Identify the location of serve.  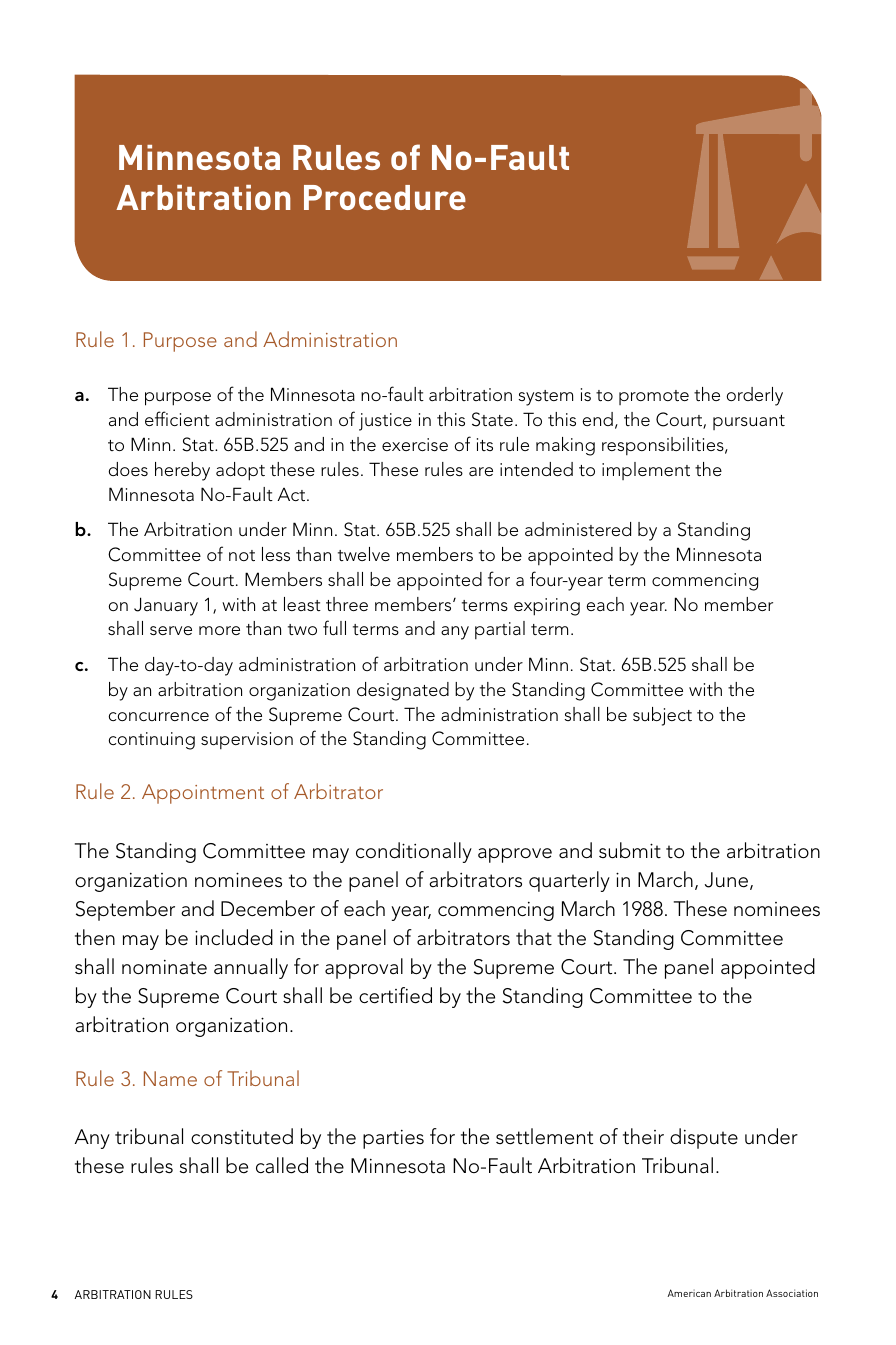
(171, 631).
